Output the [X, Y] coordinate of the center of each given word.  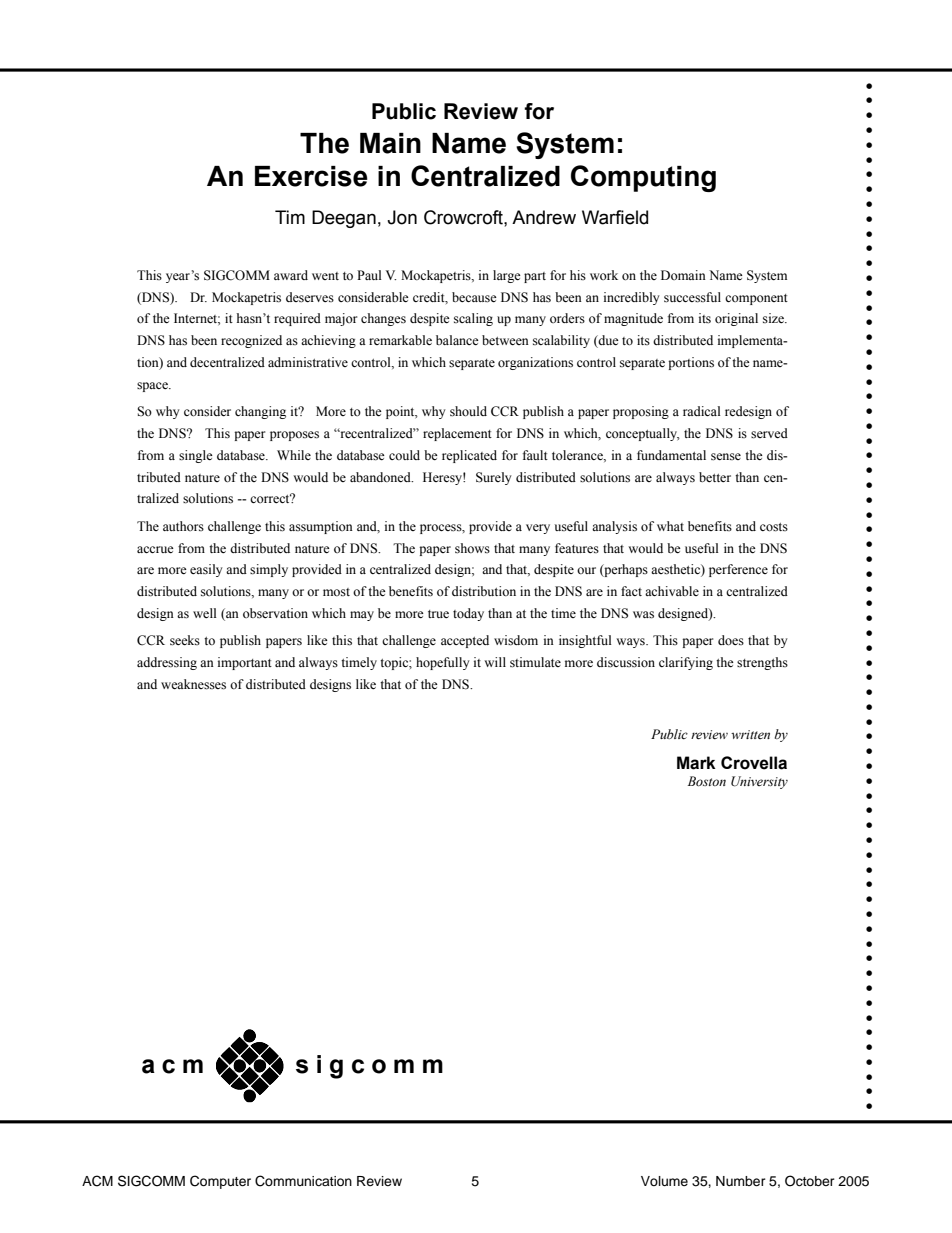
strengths [762, 663]
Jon [402, 217]
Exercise [311, 176]
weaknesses [193, 684]
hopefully [443, 663]
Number [741, 1181]
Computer [220, 1182]
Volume [664, 1181]
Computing [643, 178]
